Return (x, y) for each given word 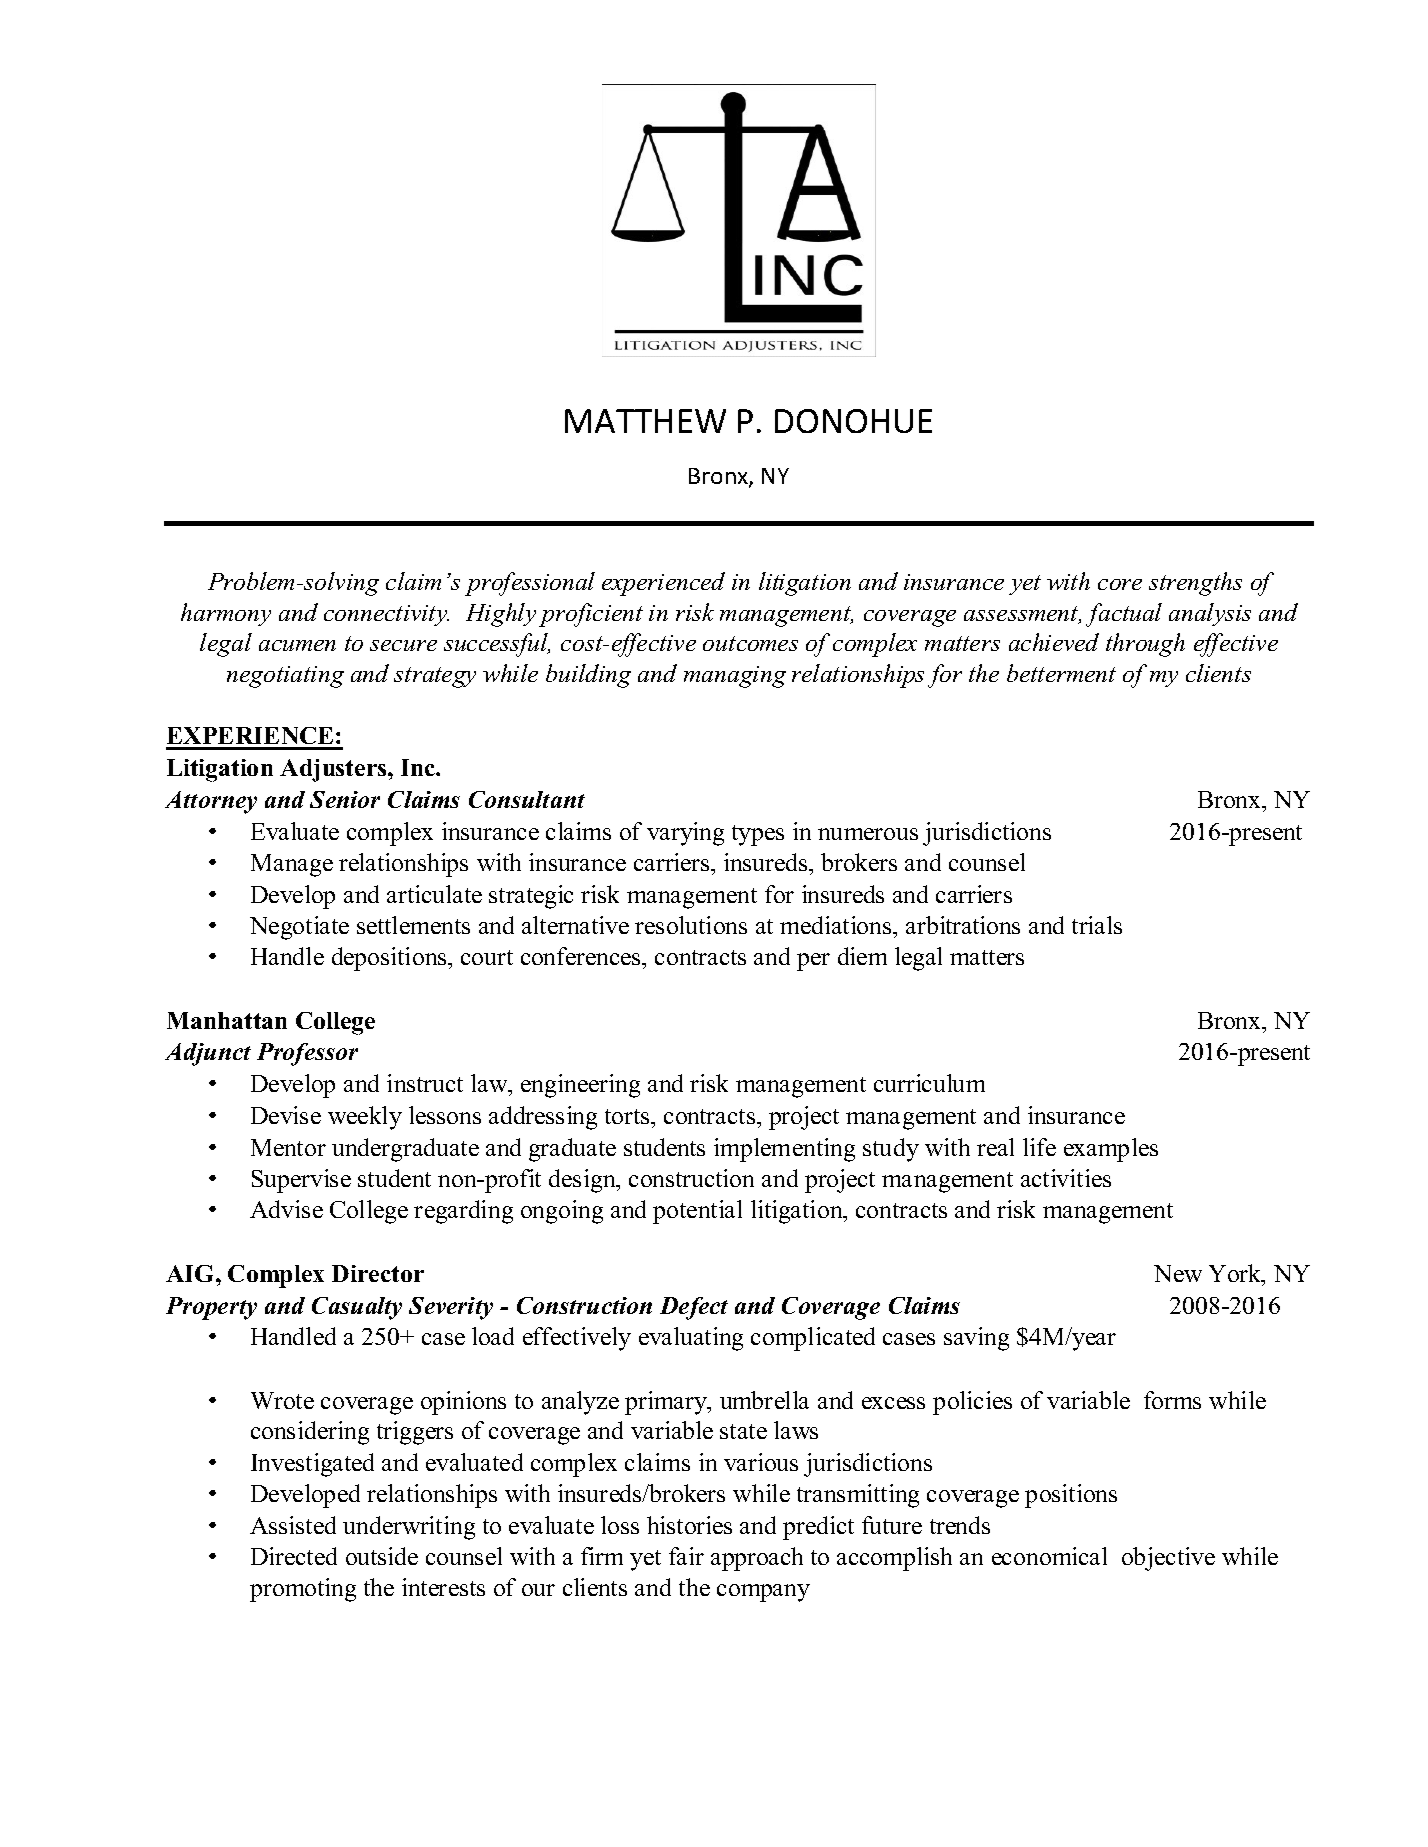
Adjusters (334, 770)
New (1178, 1273)
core (1120, 584)
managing (735, 677)
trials (1097, 925)
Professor (307, 1054)
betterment (1061, 673)
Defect (694, 1308)
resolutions (691, 925)
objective (1168, 1559)
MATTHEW (645, 421)
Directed (294, 1556)
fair (686, 1556)
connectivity (386, 615)
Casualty (357, 1308)
